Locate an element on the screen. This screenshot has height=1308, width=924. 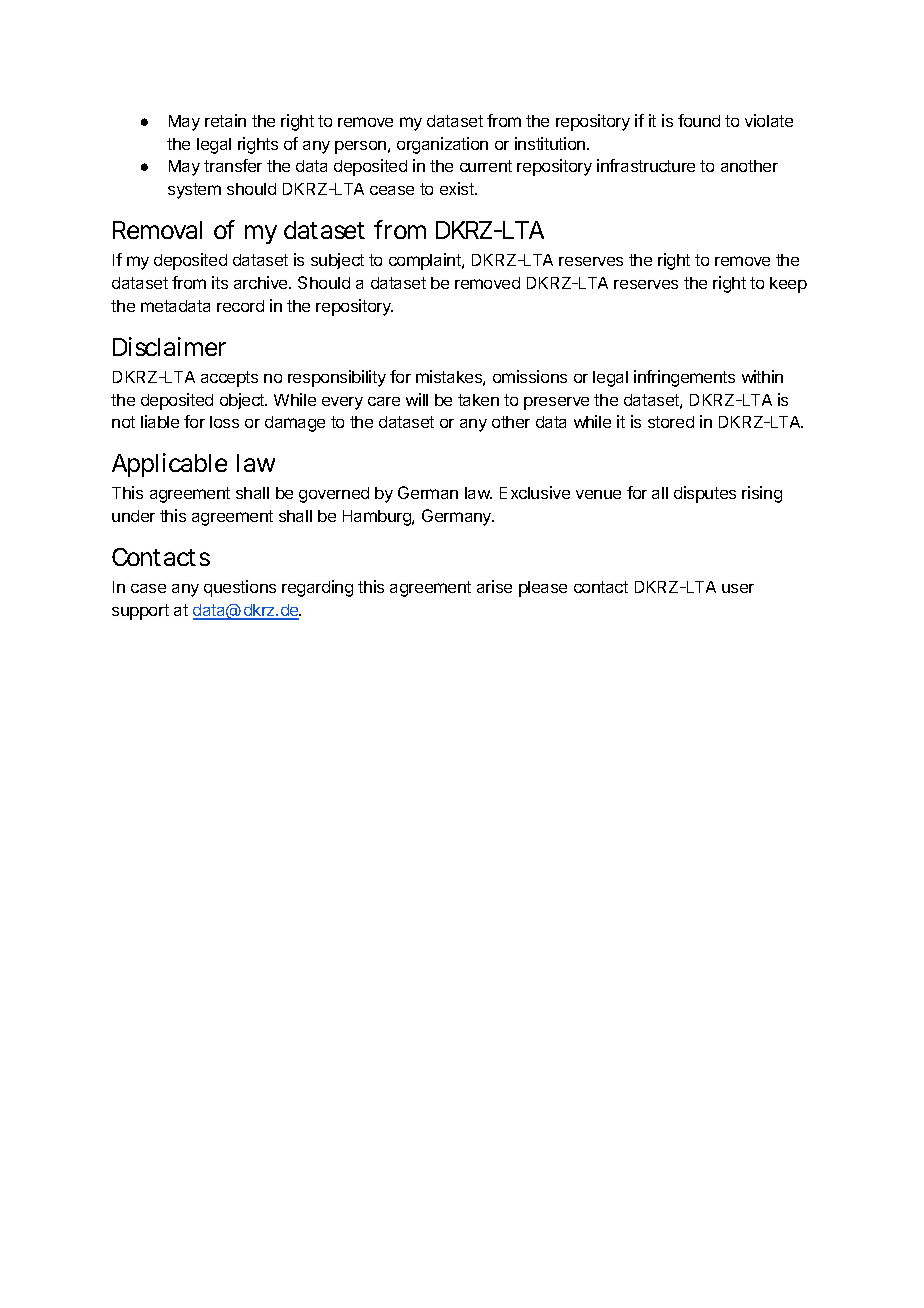
organization is located at coordinates (442, 145).
